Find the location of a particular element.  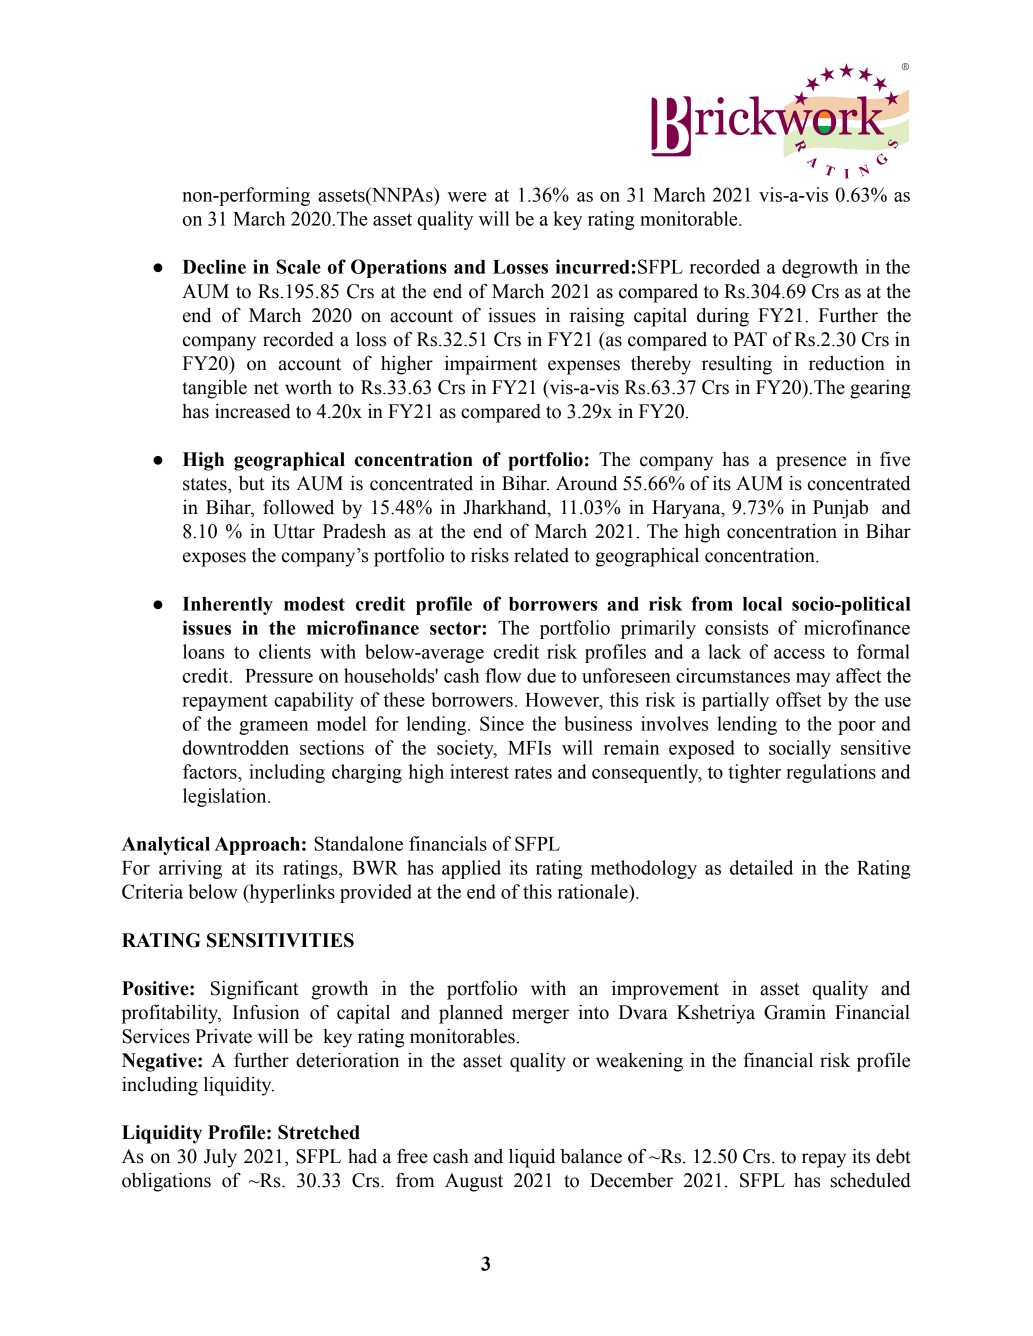

during is located at coordinates (723, 317).
